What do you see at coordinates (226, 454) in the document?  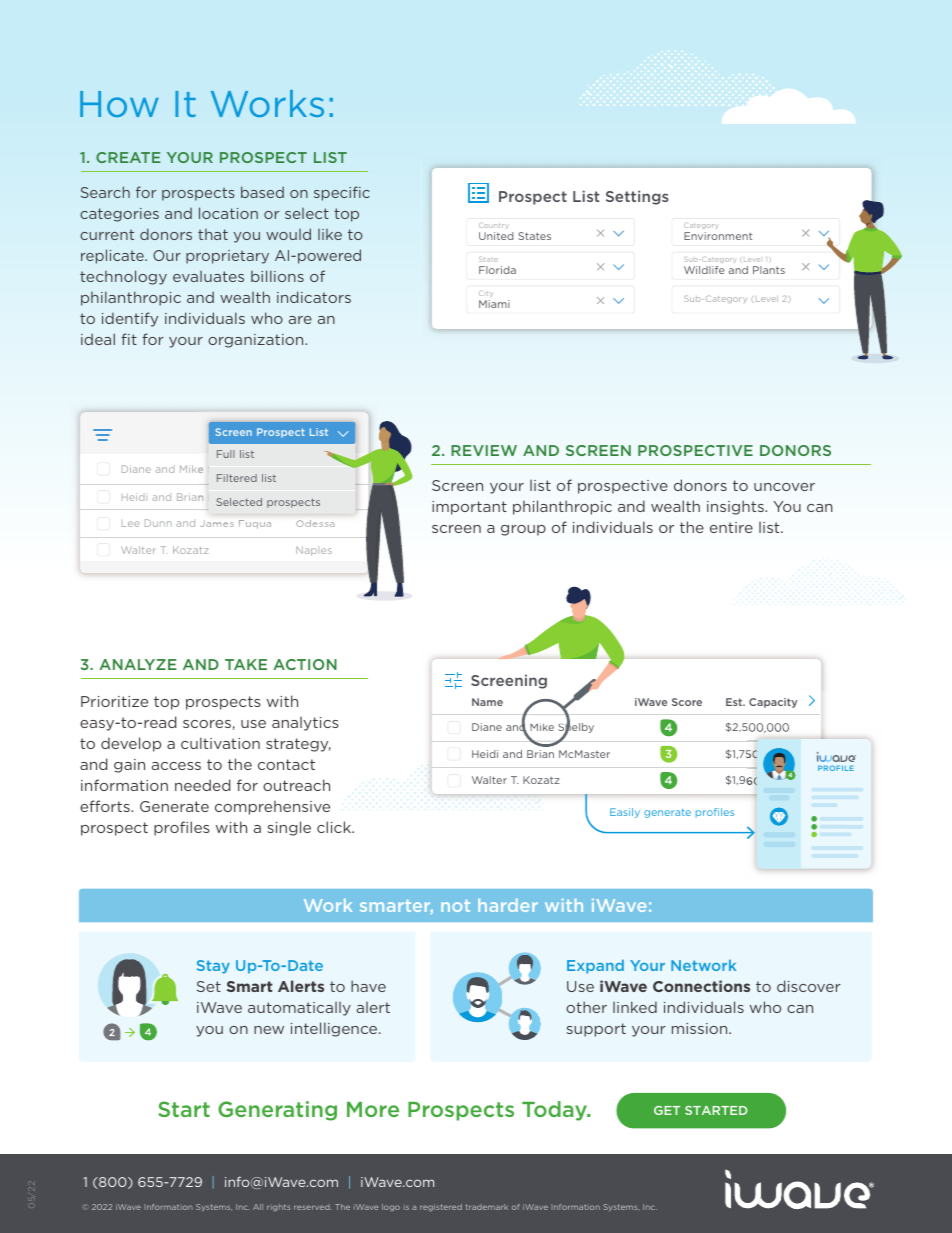 I see `Full` at bounding box center [226, 454].
